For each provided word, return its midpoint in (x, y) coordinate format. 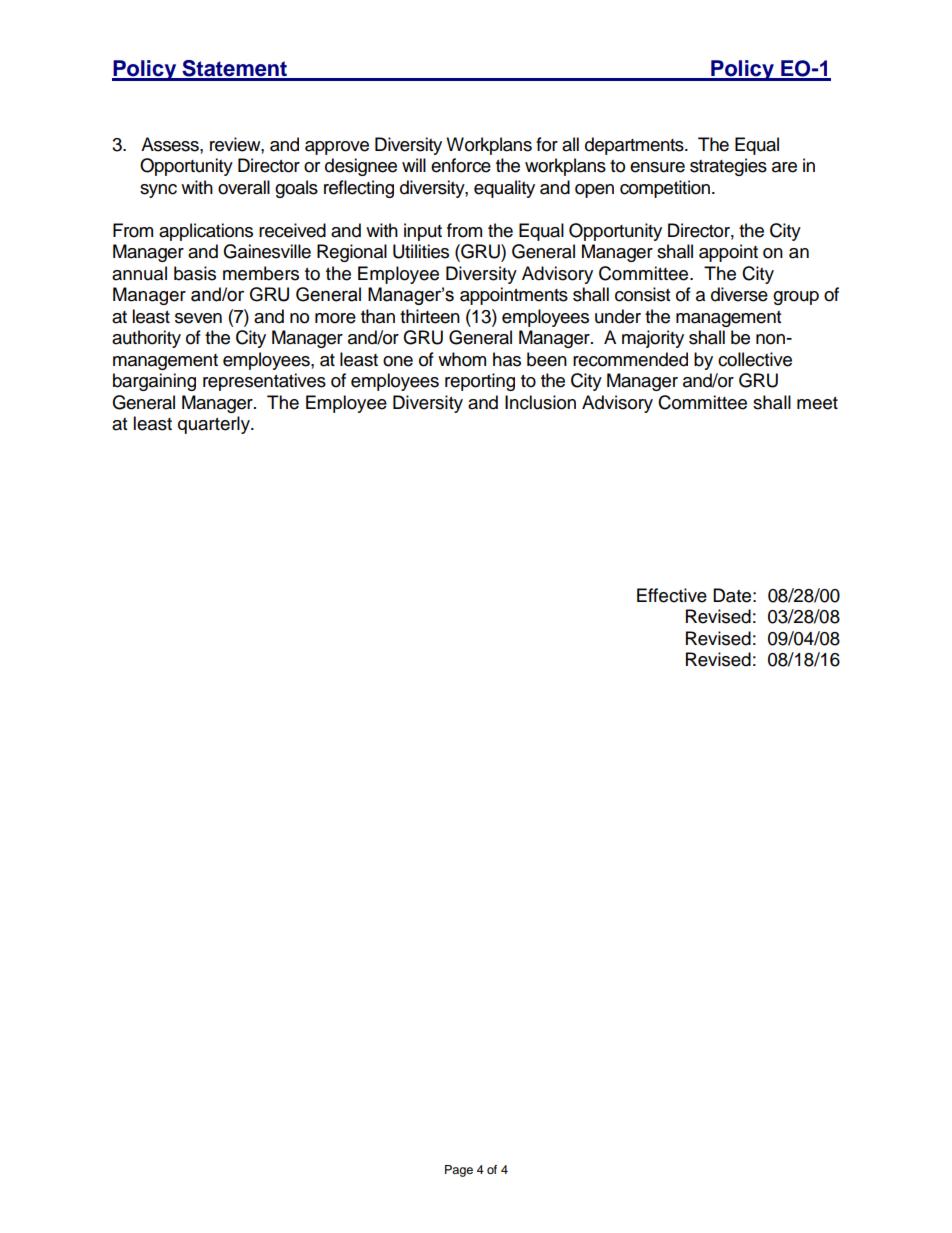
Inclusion (540, 402)
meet (817, 403)
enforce (461, 165)
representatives (264, 382)
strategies (728, 167)
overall (244, 187)
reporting (480, 382)
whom (462, 359)
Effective (672, 595)
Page (459, 1171)
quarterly (215, 425)
